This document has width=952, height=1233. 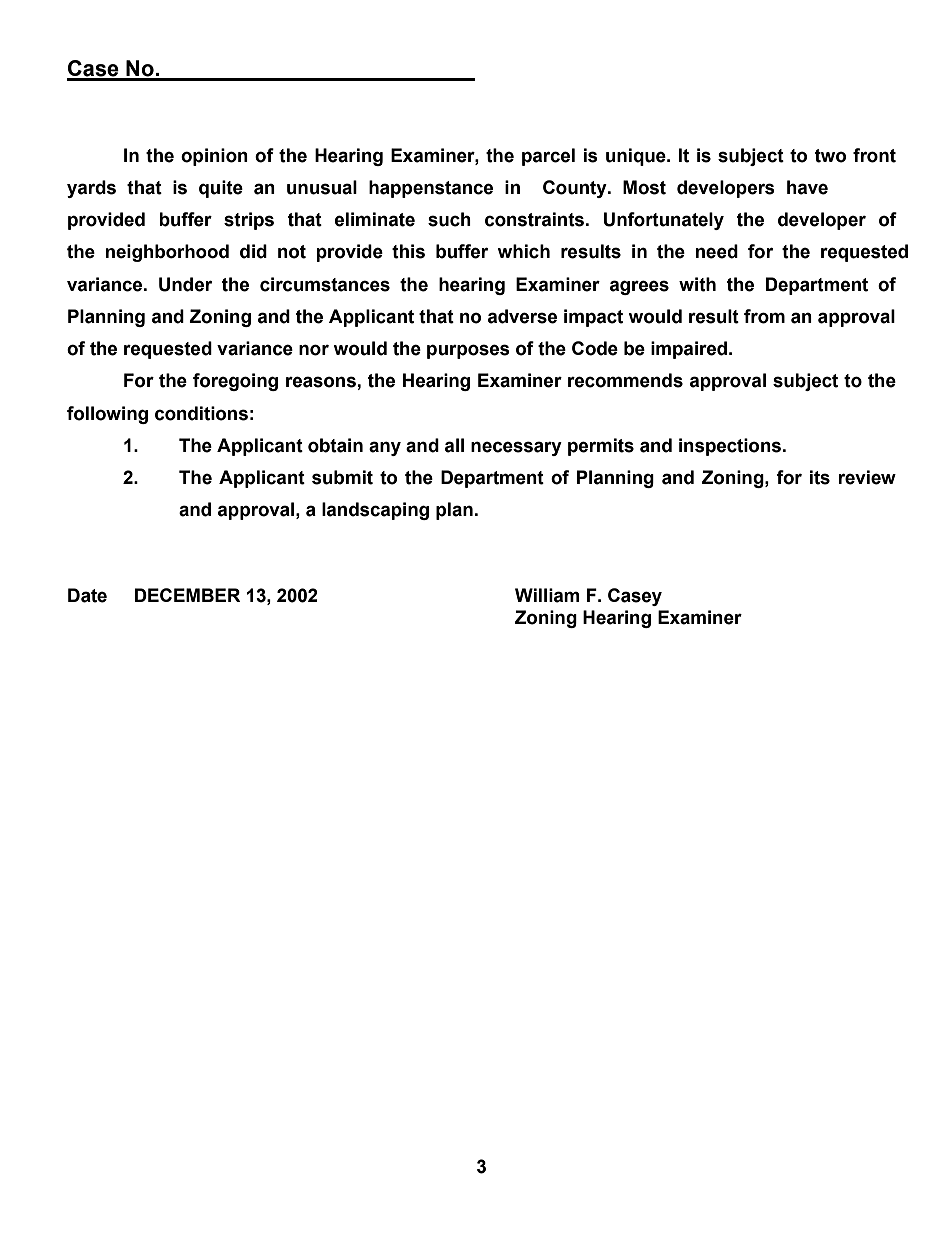 I want to click on DECEMBER, so click(x=188, y=595).
